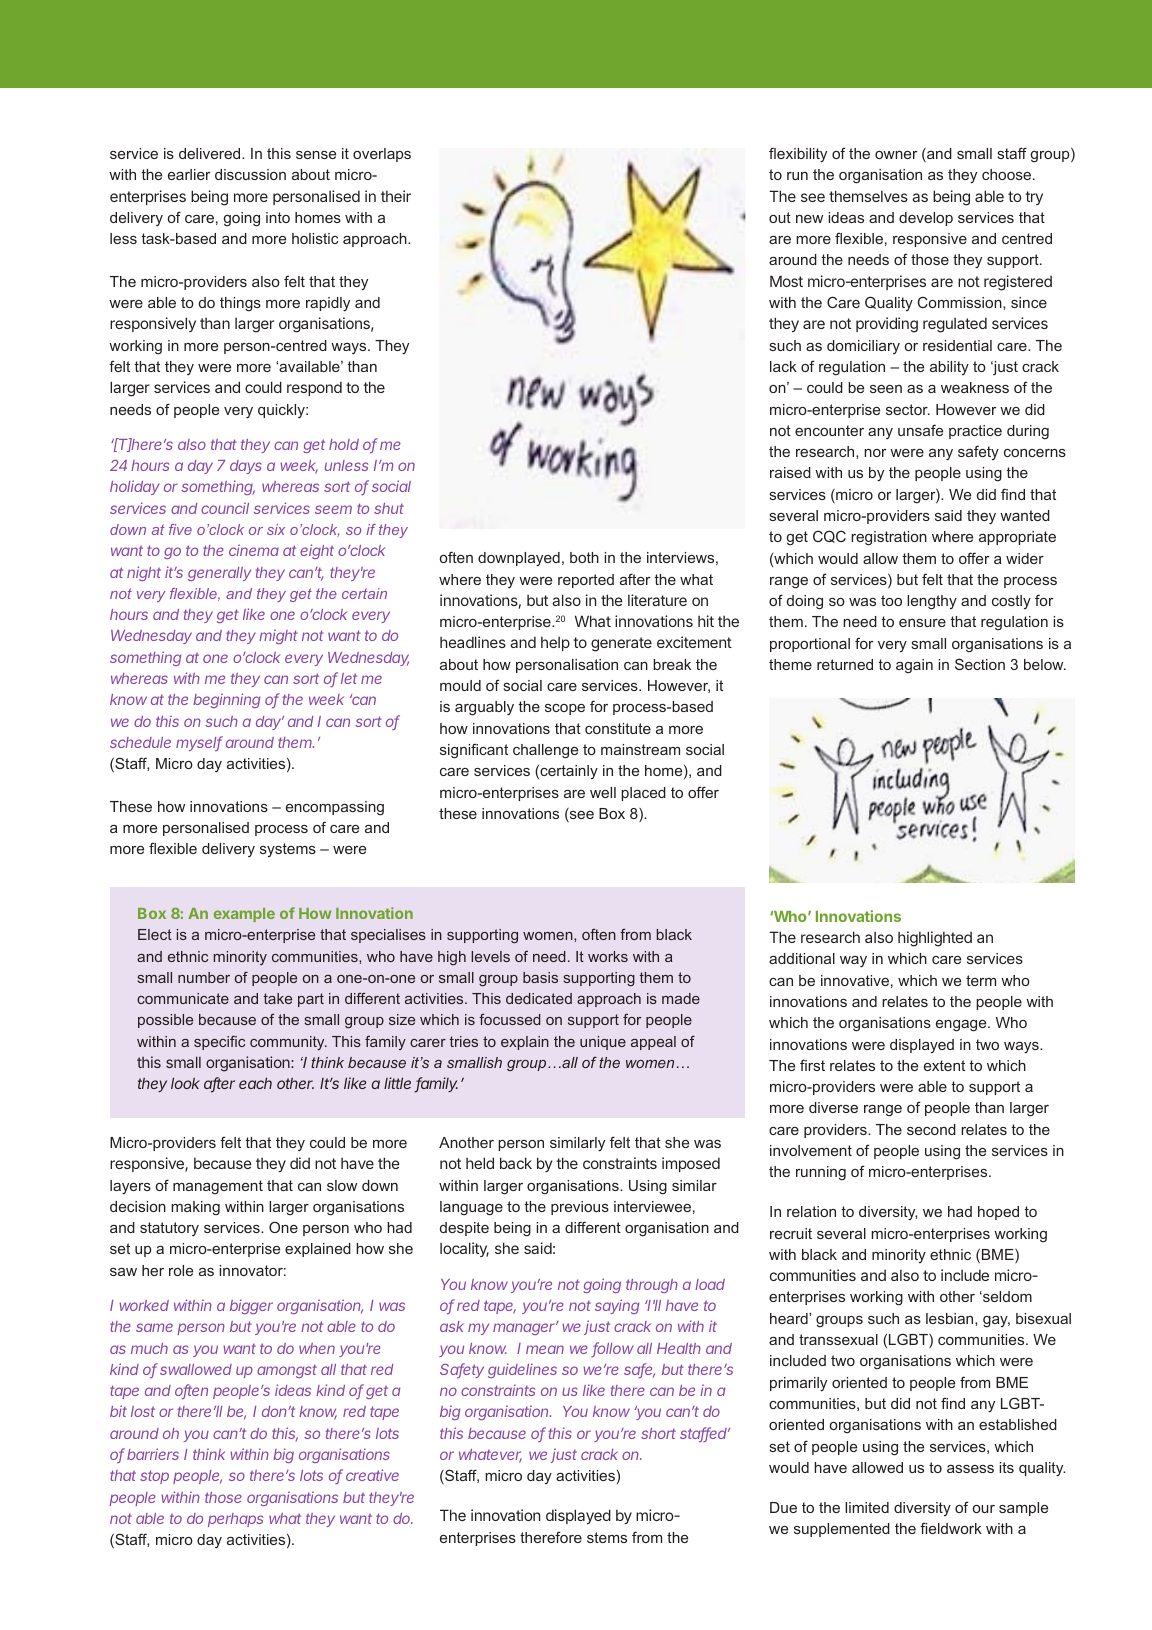 This page has width=1152, height=1630. I want to click on term, so click(981, 980).
